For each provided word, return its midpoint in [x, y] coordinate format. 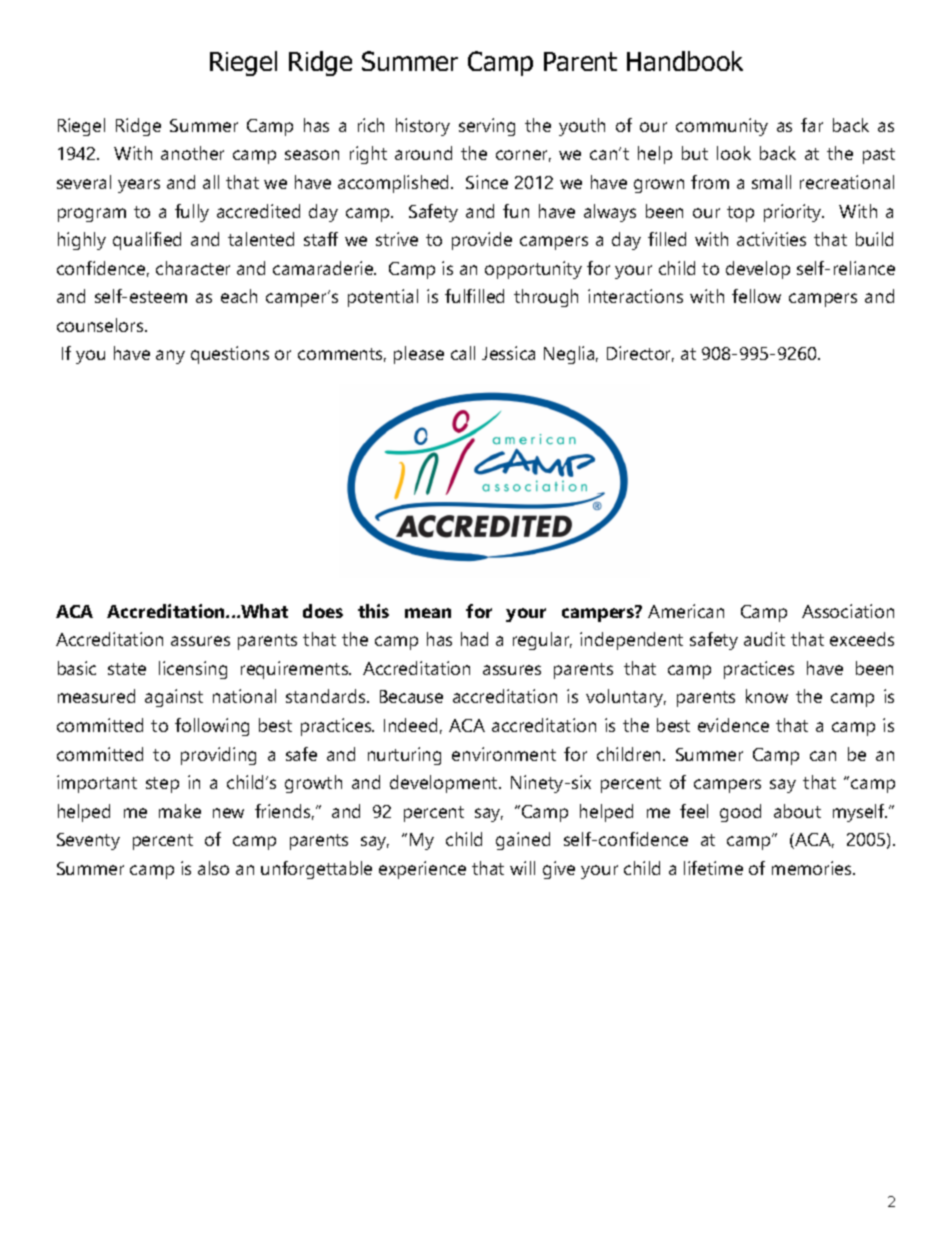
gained [523, 841]
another [192, 153]
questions [230, 355]
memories [813, 868]
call [463, 353]
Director [640, 354]
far [812, 125]
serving [487, 127]
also [213, 868]
